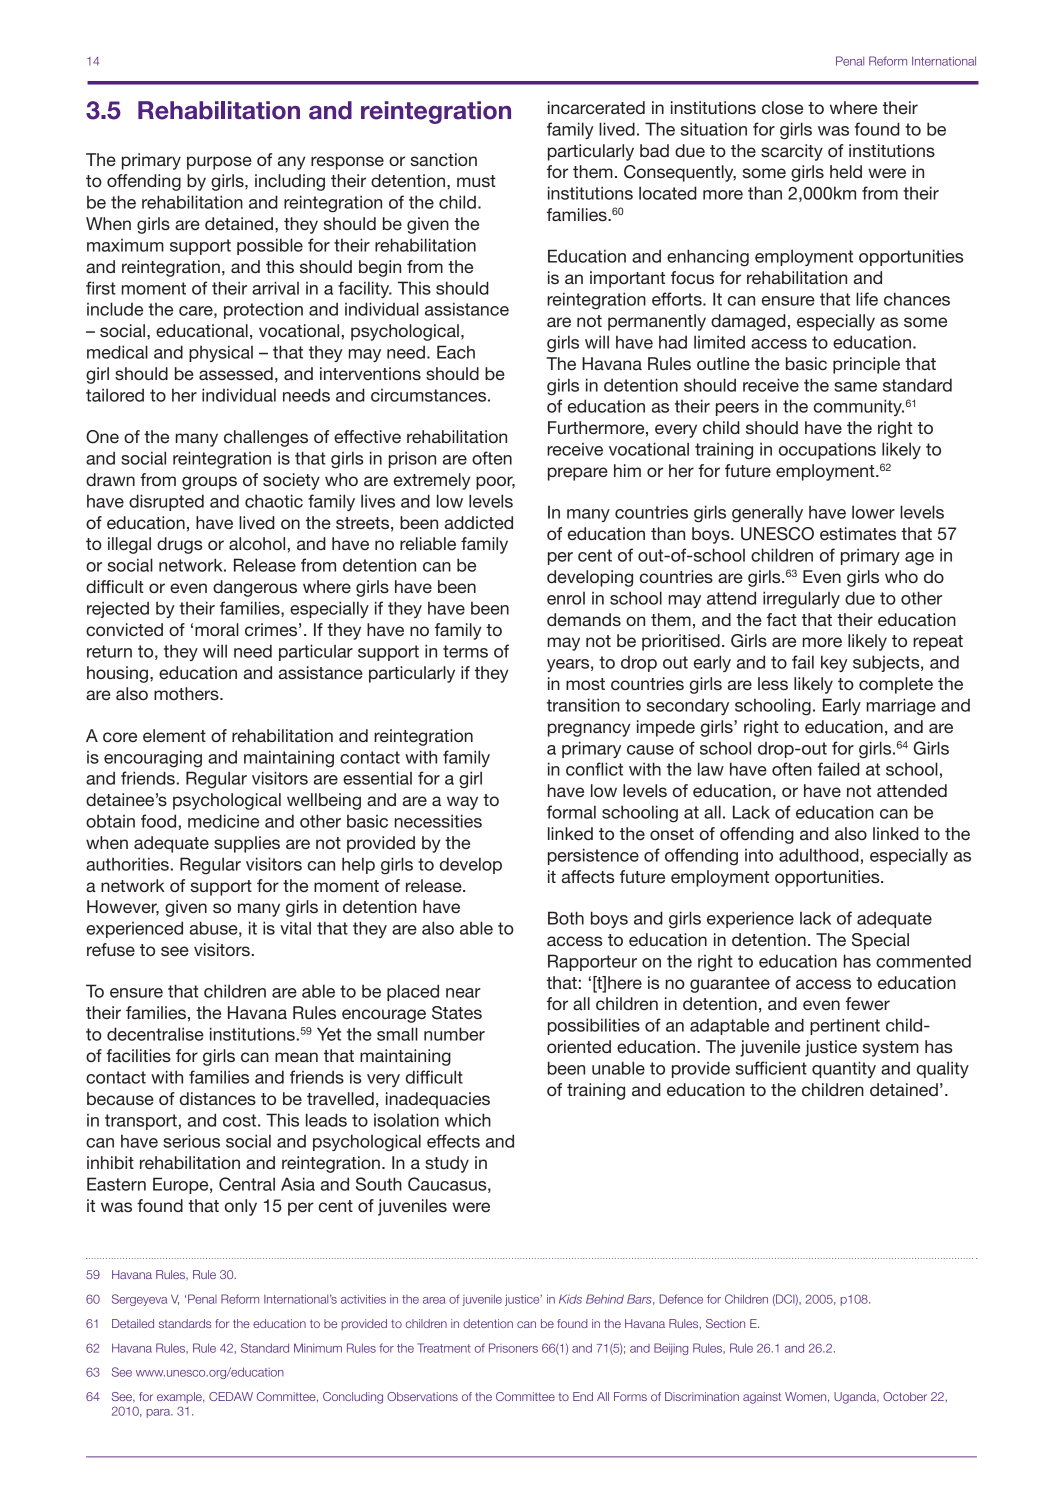 This screenshot has width=1063, height=1503. What do you see at coordinates (209, 483) in the screenshot?
I see `groups` at bounding box center [209, 483].
